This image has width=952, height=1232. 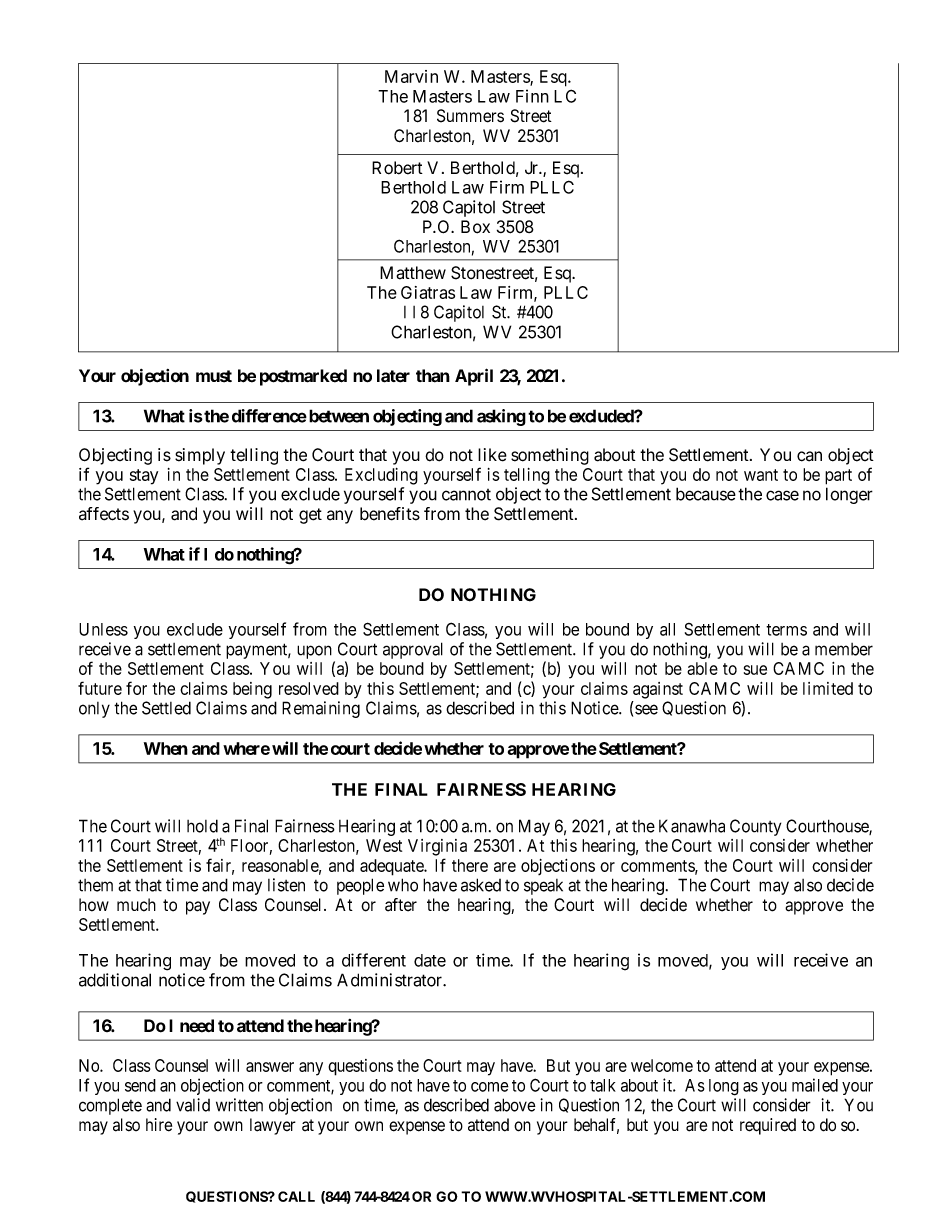 I want to click on Unless, so click(x=103, y=629).
